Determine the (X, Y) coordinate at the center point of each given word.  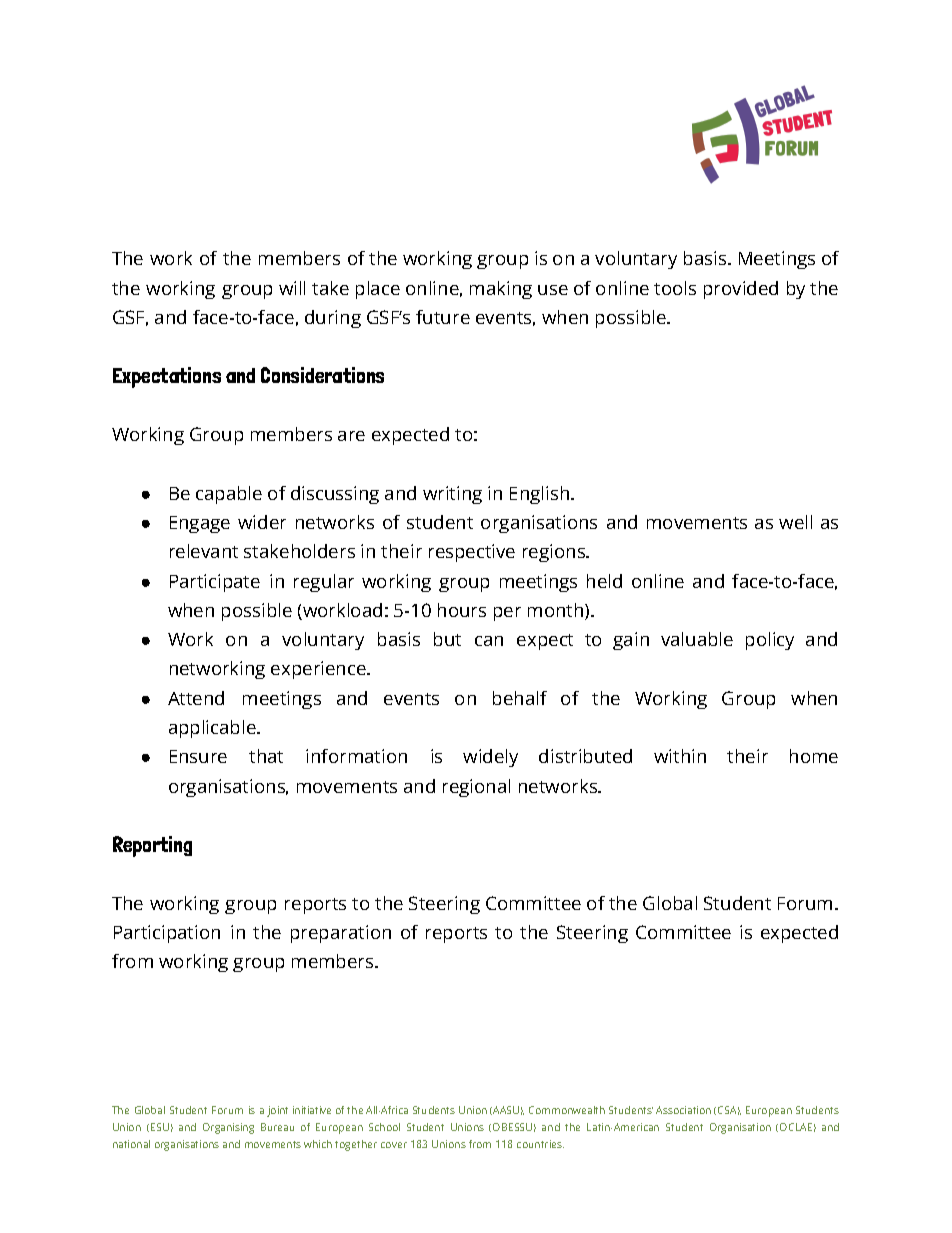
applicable (213, 729)
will (292, 288)
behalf (520, 698)
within (680, 756)
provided (741, 290)
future (443, 317)
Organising (228, 1128)
